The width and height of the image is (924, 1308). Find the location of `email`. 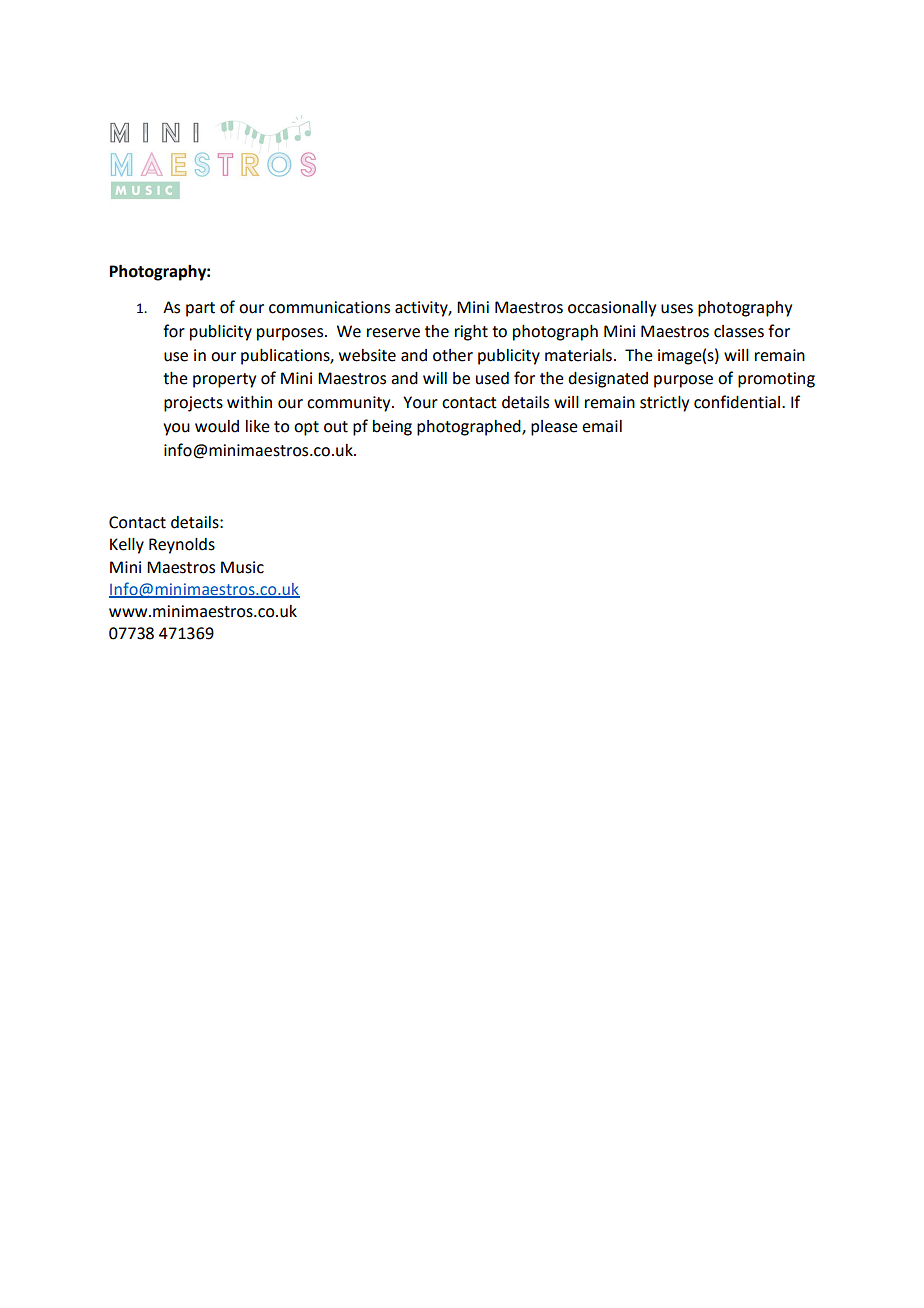

email is located at coordinates (602, 426).
